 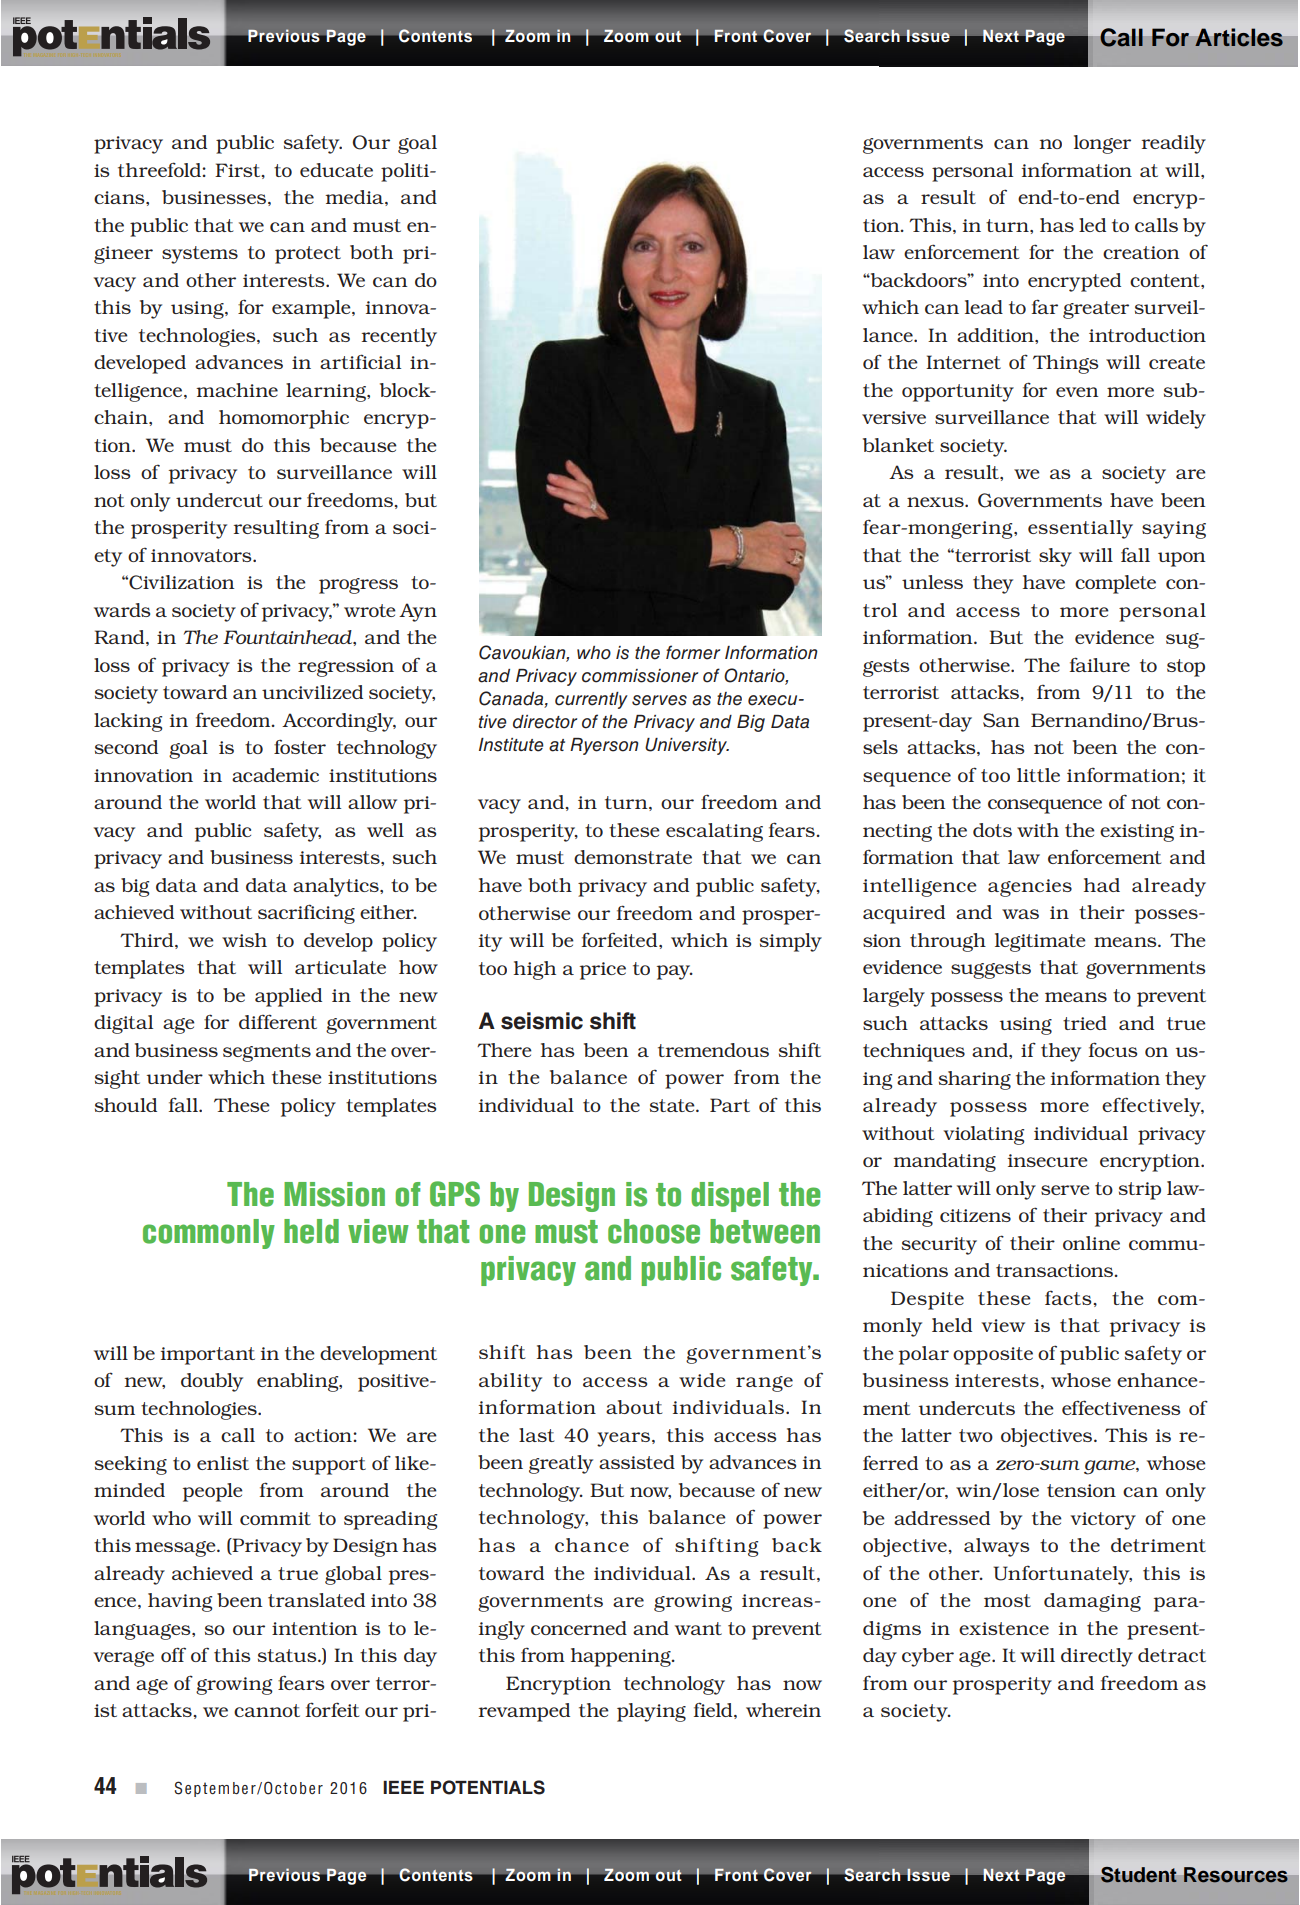 I want to click on playing, so click(x=651, y=1712).
